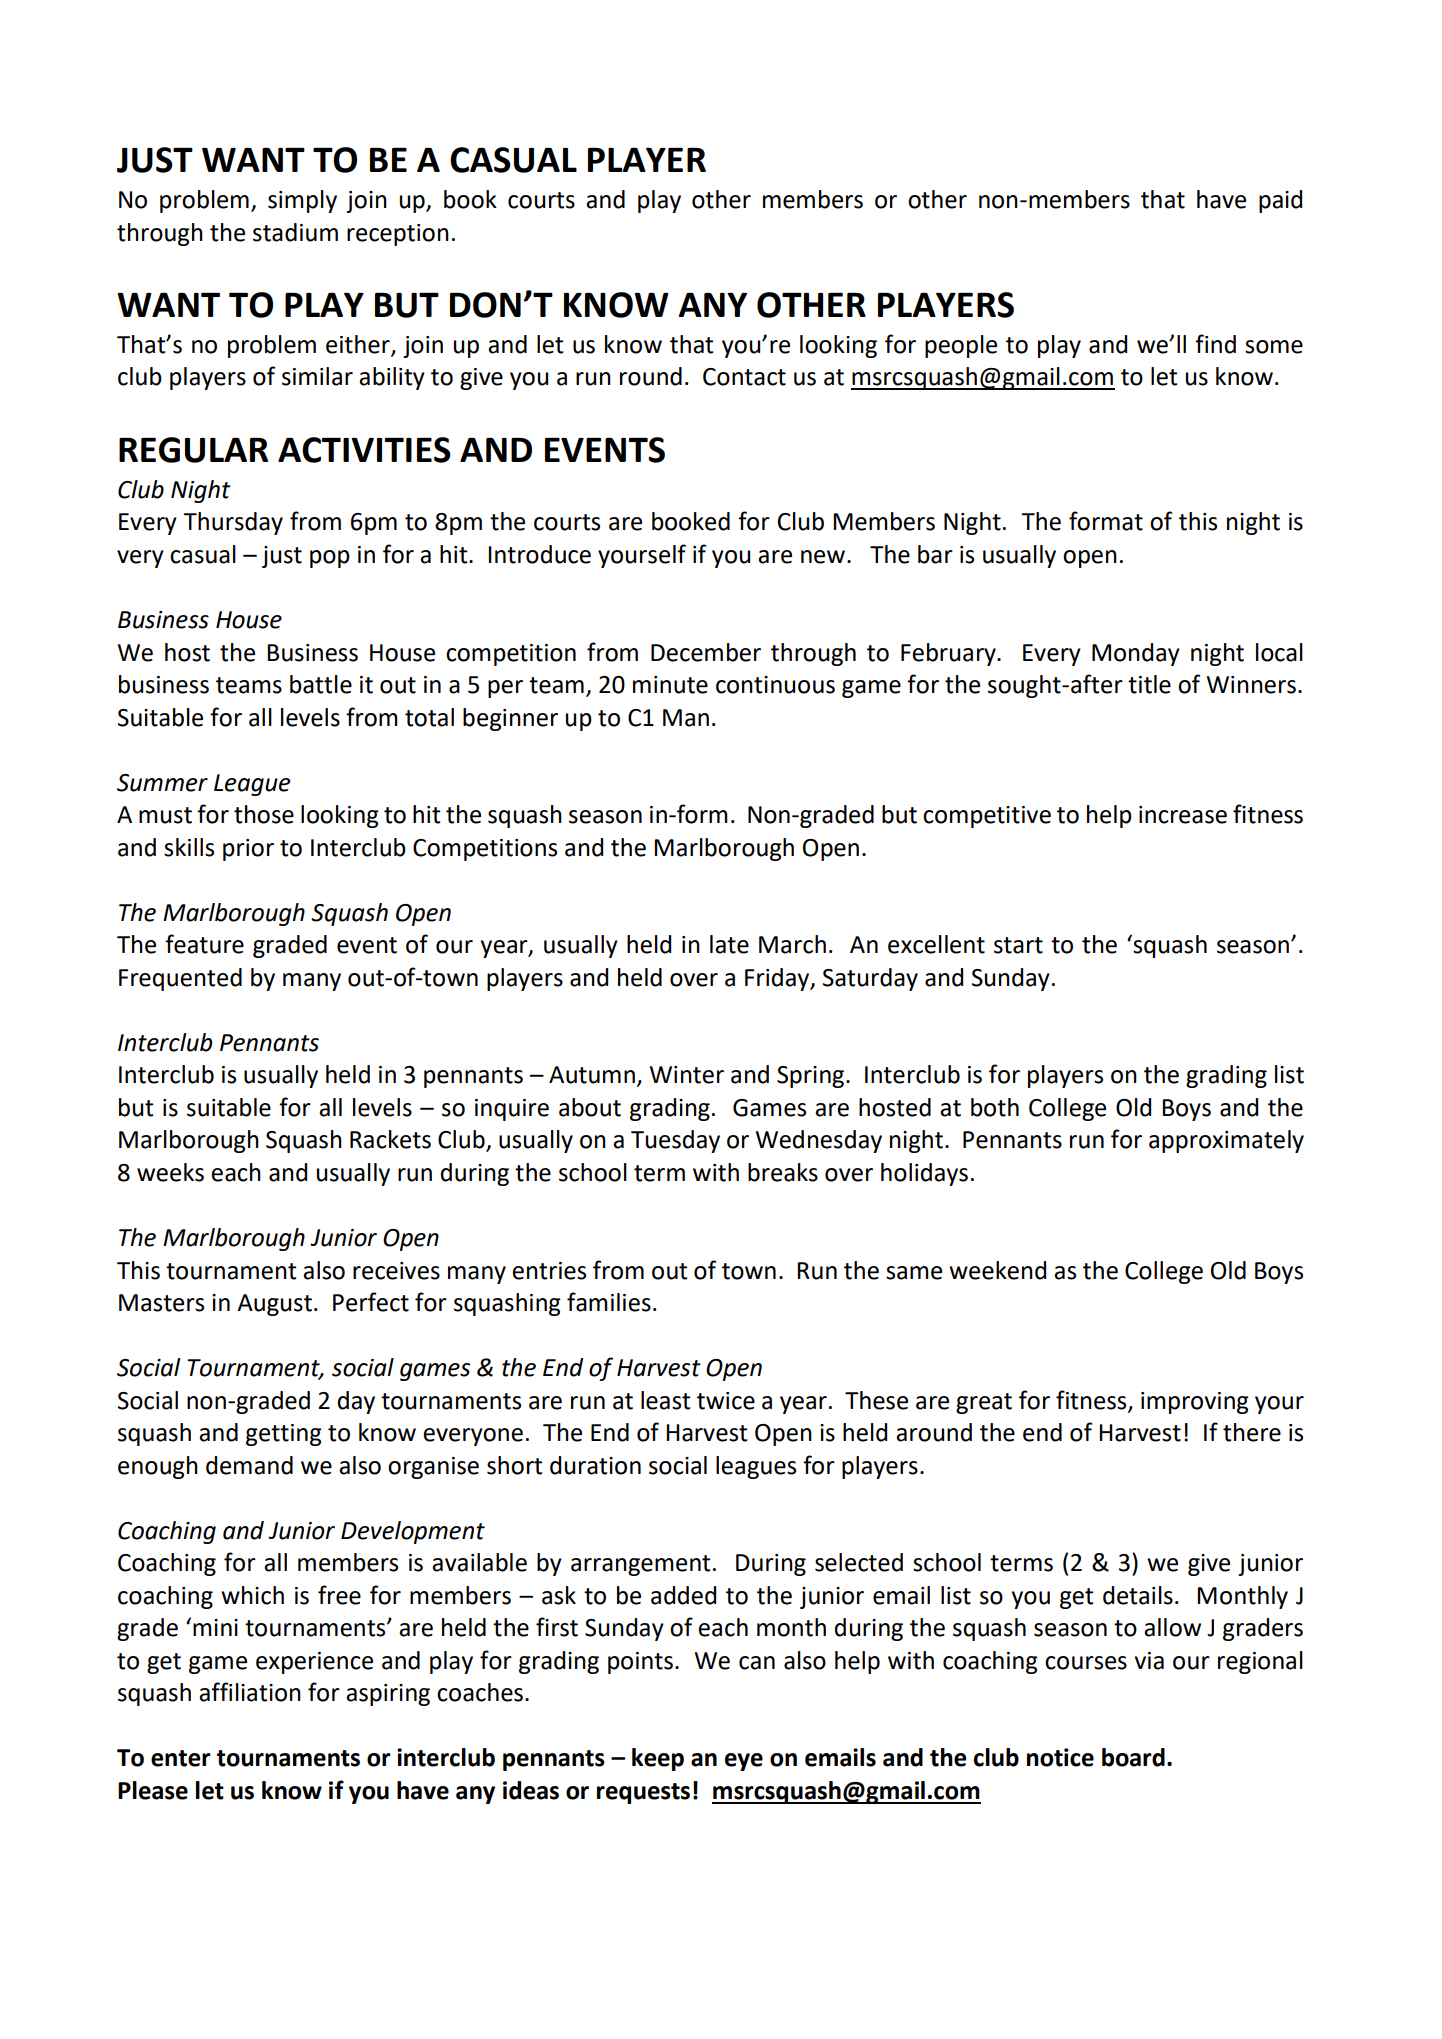  What do you see at coordinates (1195, 1403) in the document?
I see `improving` at bounding box center [1195, 1403].
